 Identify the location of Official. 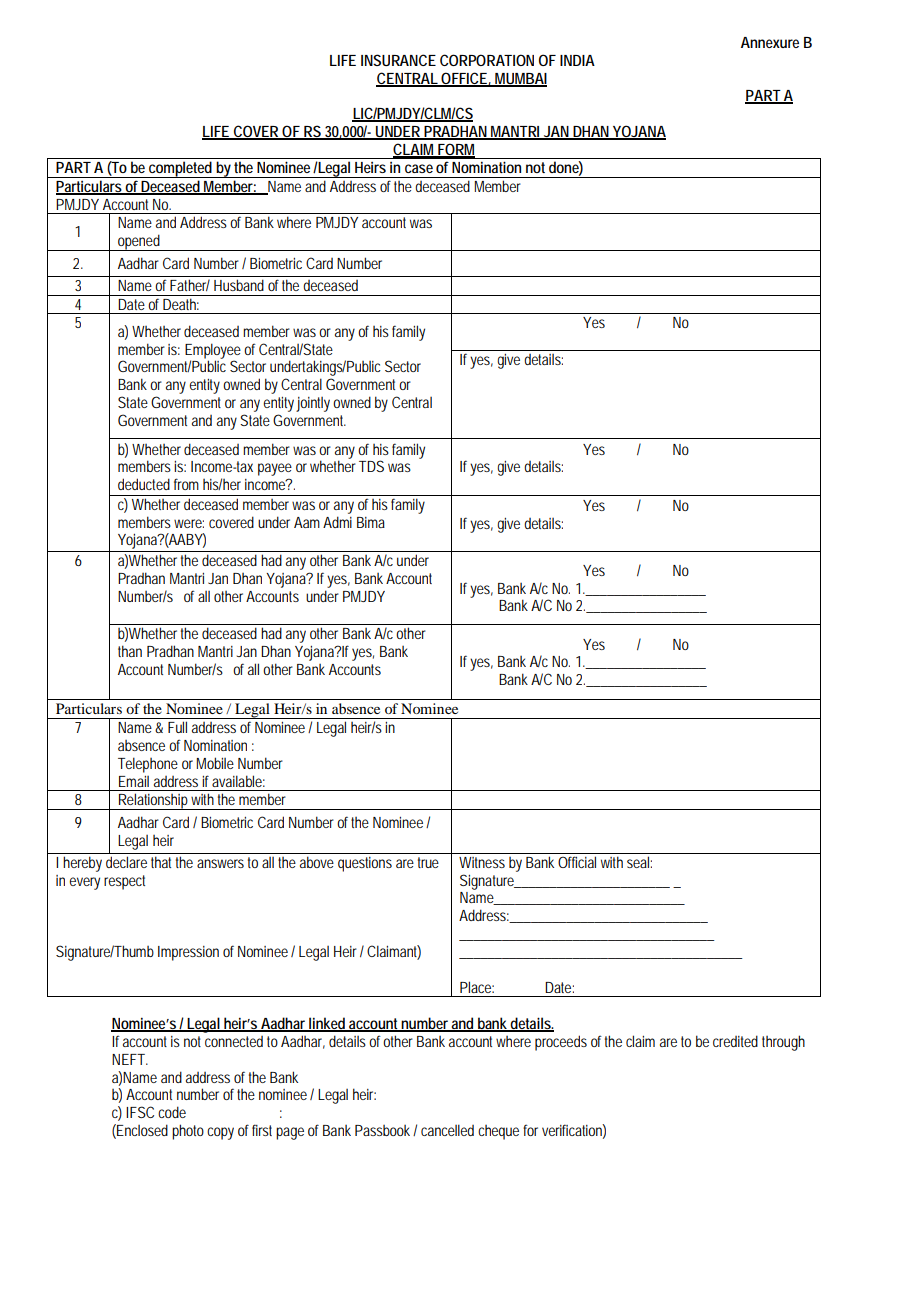
(577, 862).
